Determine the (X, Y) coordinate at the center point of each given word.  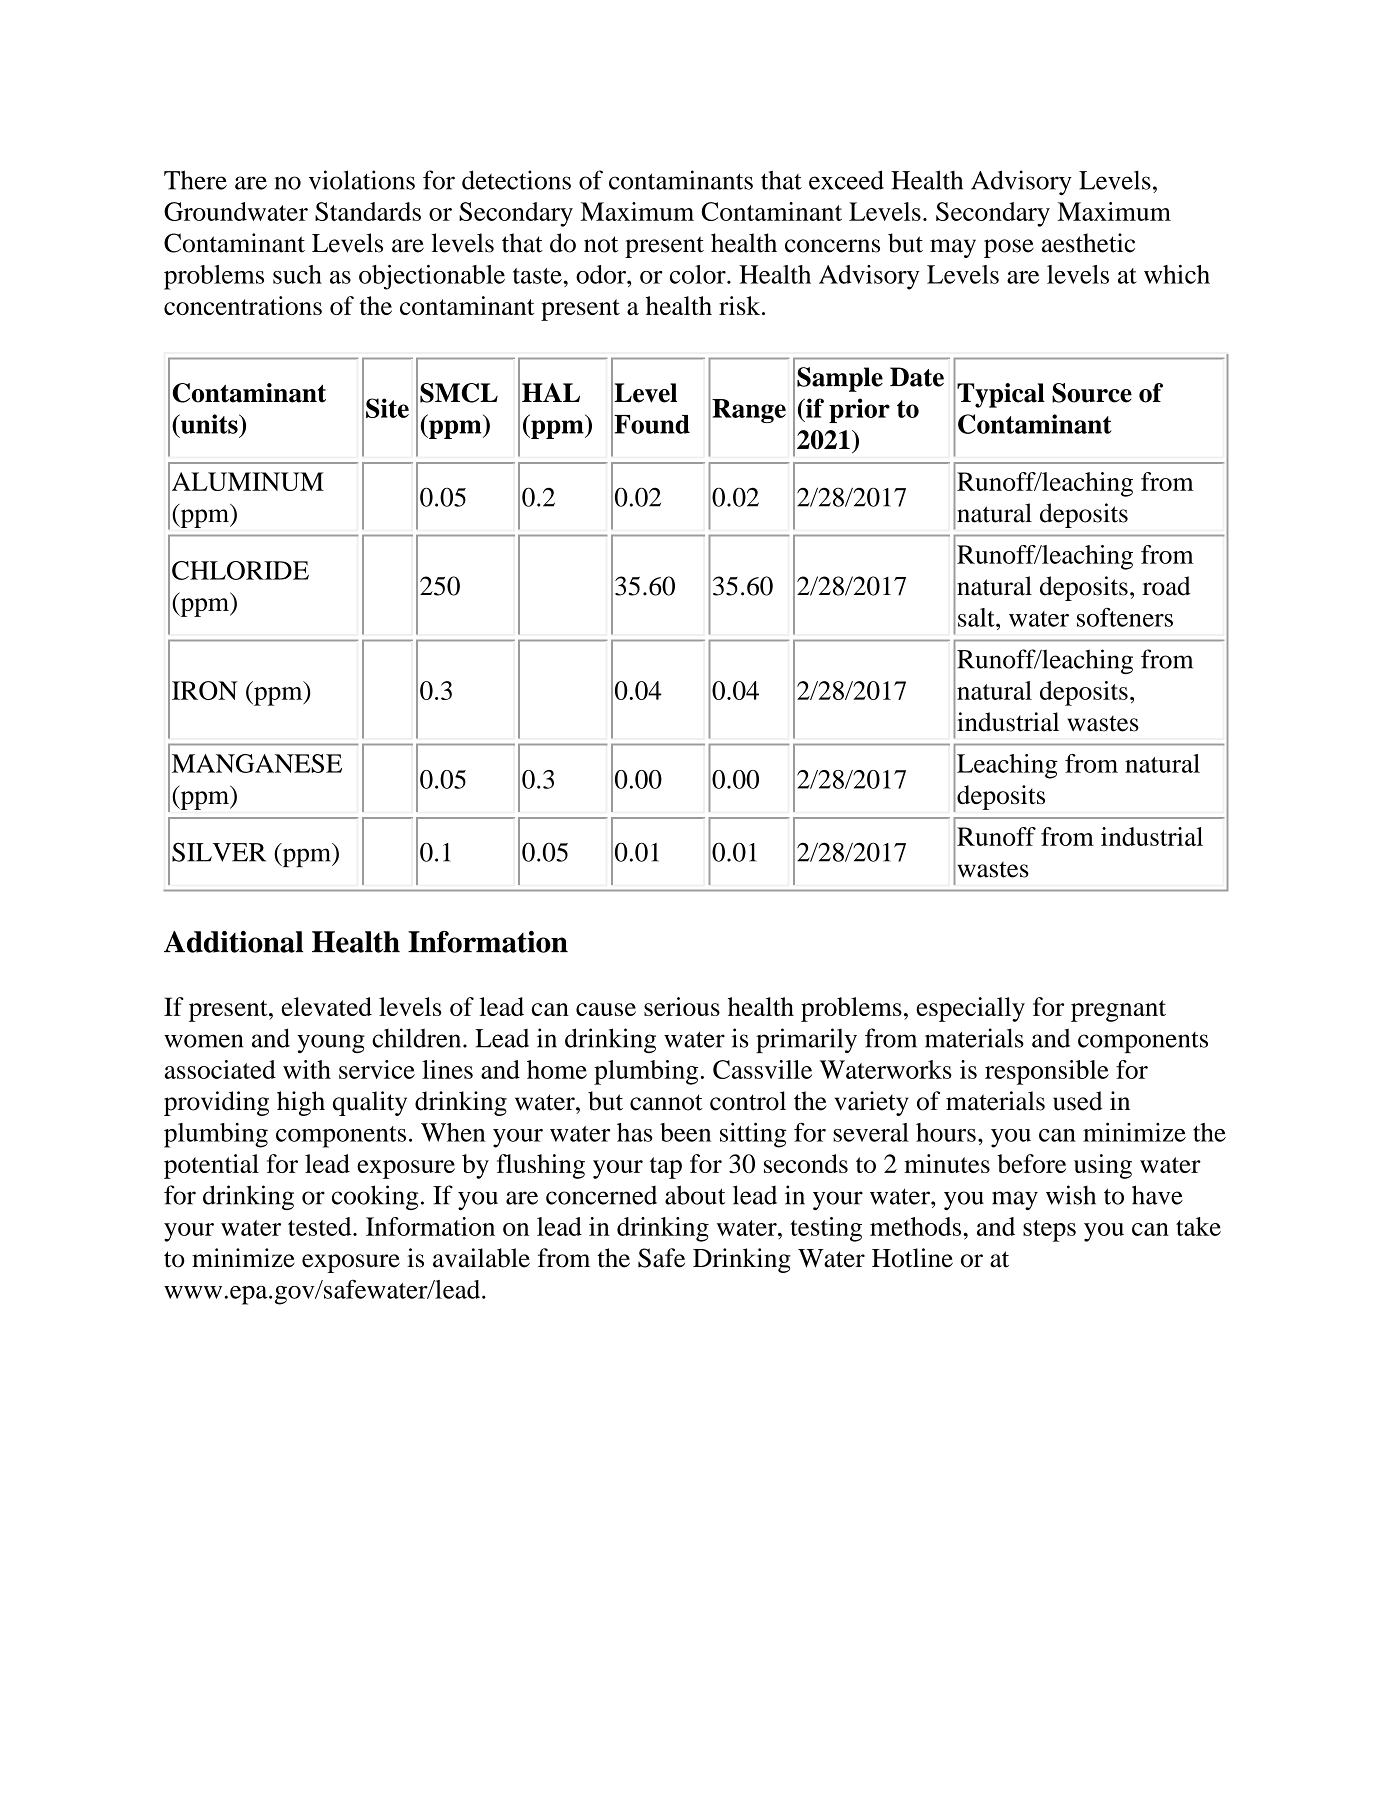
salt (977, 617)
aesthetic (1088, 243)
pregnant (1118, 1011)
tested (321, 1226)
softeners (1125, 617)
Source (1092, 393)
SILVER (219, 852)
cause (606, 1009)
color (699, 274)
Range (749, 411)
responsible (1047, 1072)
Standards (368, 211)
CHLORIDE (240, 570)
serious (682, 1006)
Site (387, 408)
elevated (326, 1006)
